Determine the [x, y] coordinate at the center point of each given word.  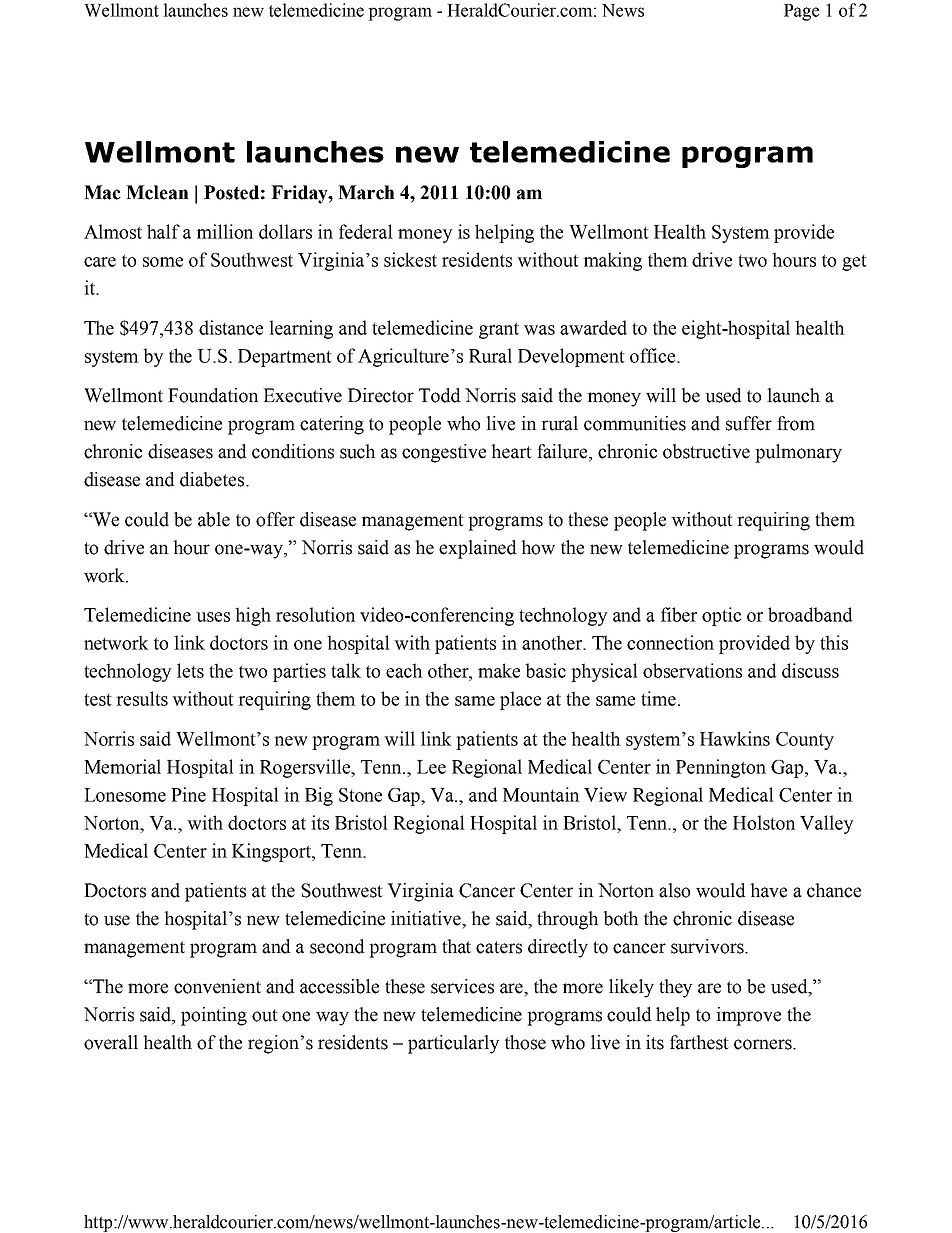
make [499, 670]
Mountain [541, 794]
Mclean [157, 192]
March [366, 192]
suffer [749, 423]
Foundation [213, 395]
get [854, 262]
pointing [214, 1016]
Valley [827, 824]
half [163, 231]
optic [721, 616]
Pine [188, 794]
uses [213, 617]
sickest [410, 259]
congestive [444, 453]
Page [801, 12]
